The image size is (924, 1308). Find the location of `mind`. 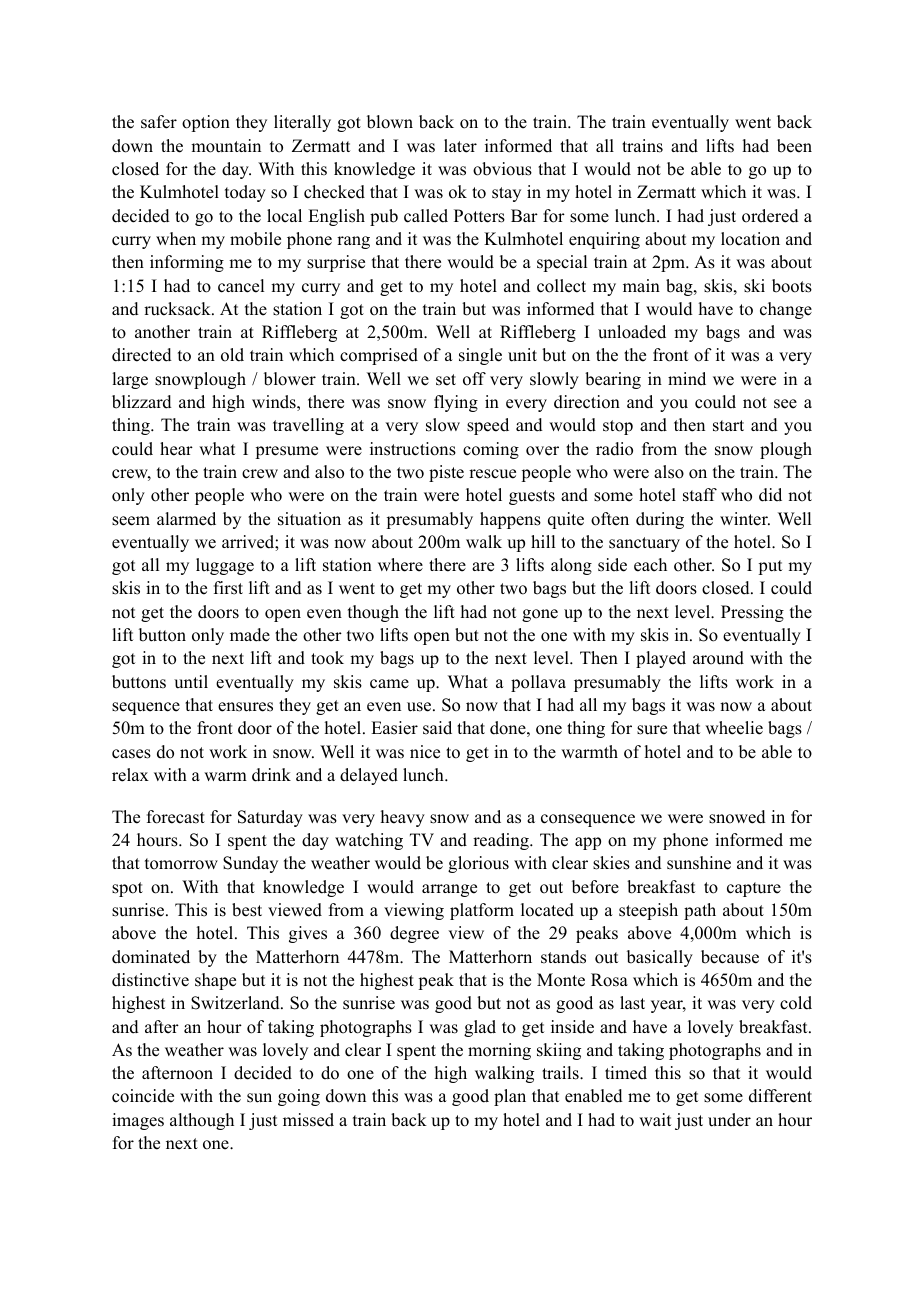

mind is located at coordinates (687, 379).
